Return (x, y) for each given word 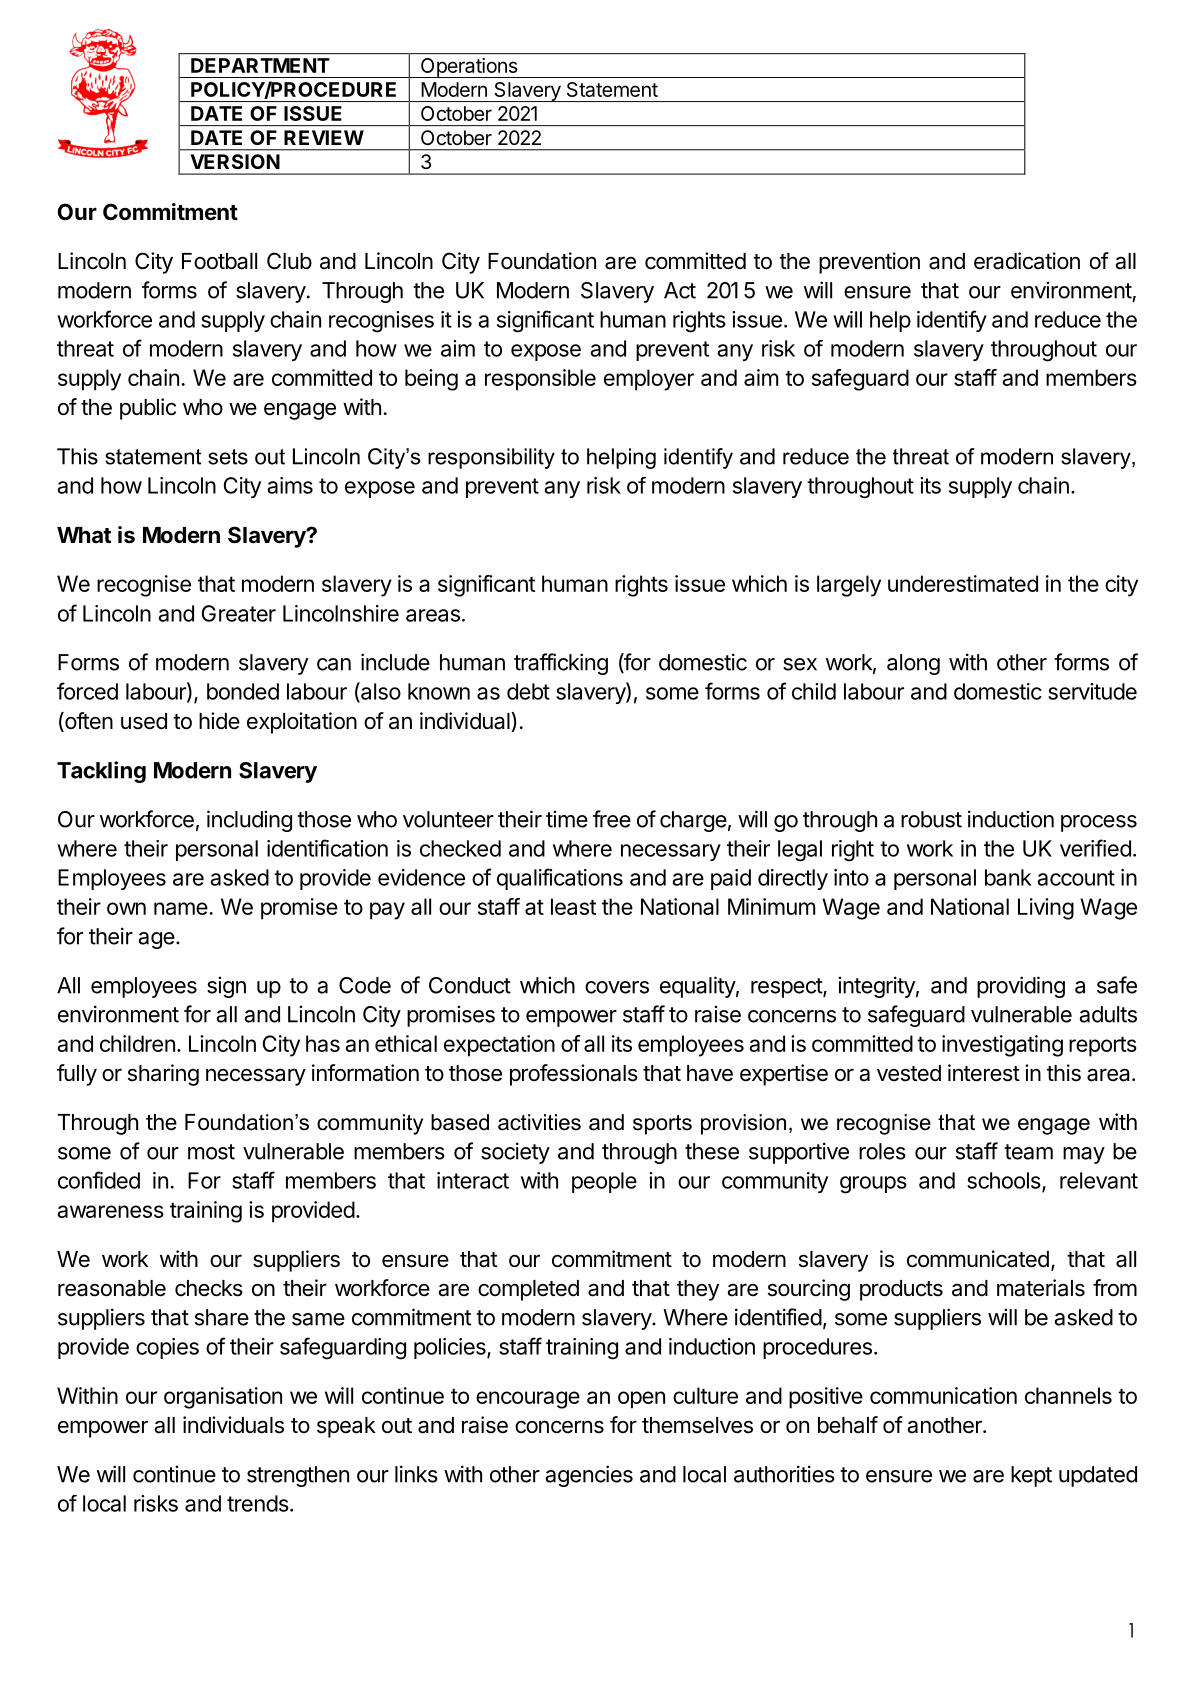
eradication (1027, 261)
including (249, 821)
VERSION (235, 161)
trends (258, 1503)
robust (931, 819)
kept (1031, 1476)
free (612, 819)
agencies (589, 1476)
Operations (469, 68)
